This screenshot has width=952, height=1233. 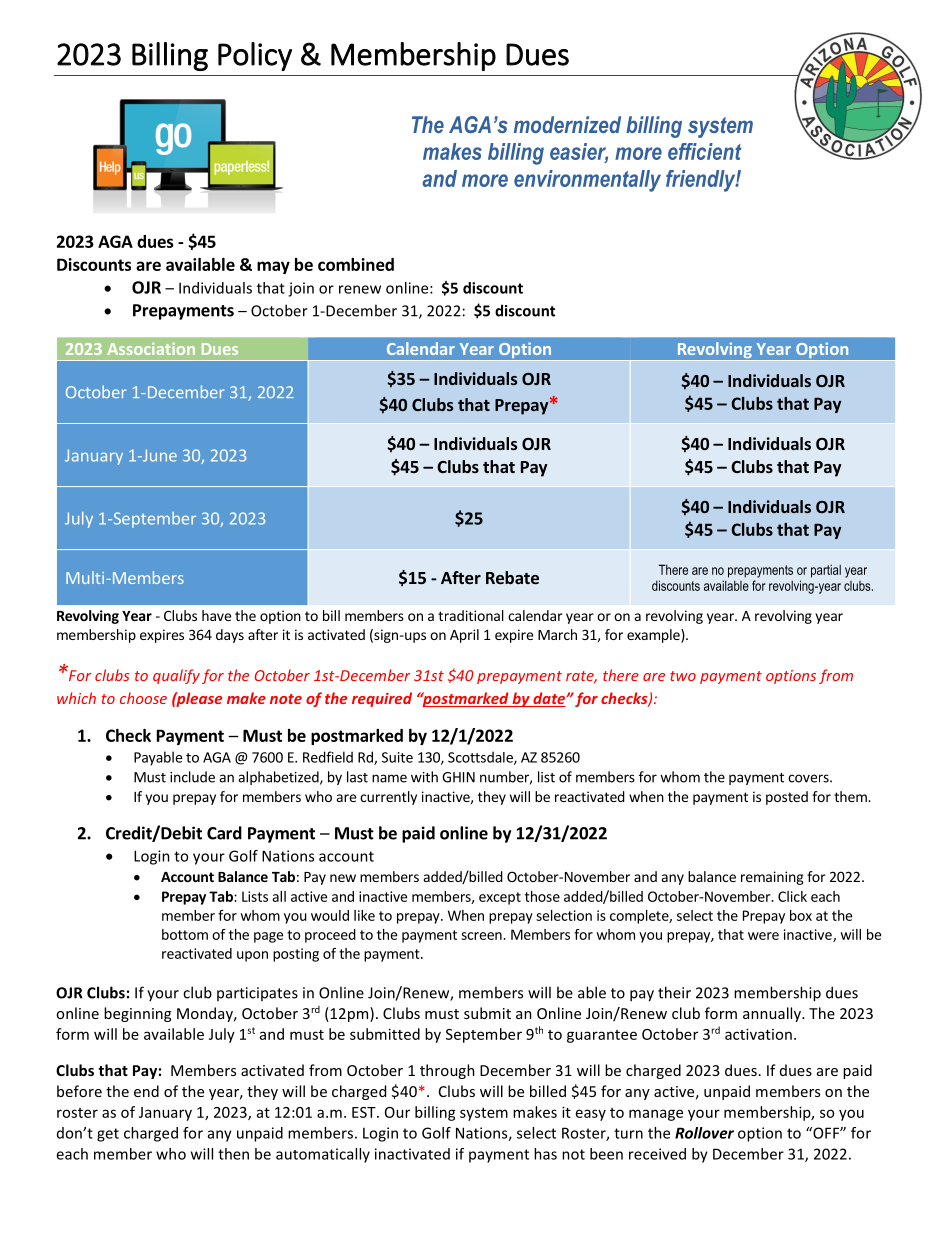 What do you see at coordinates (826, 571) in the screenshot?
I see `partial` at bounding box center [826, 571].
